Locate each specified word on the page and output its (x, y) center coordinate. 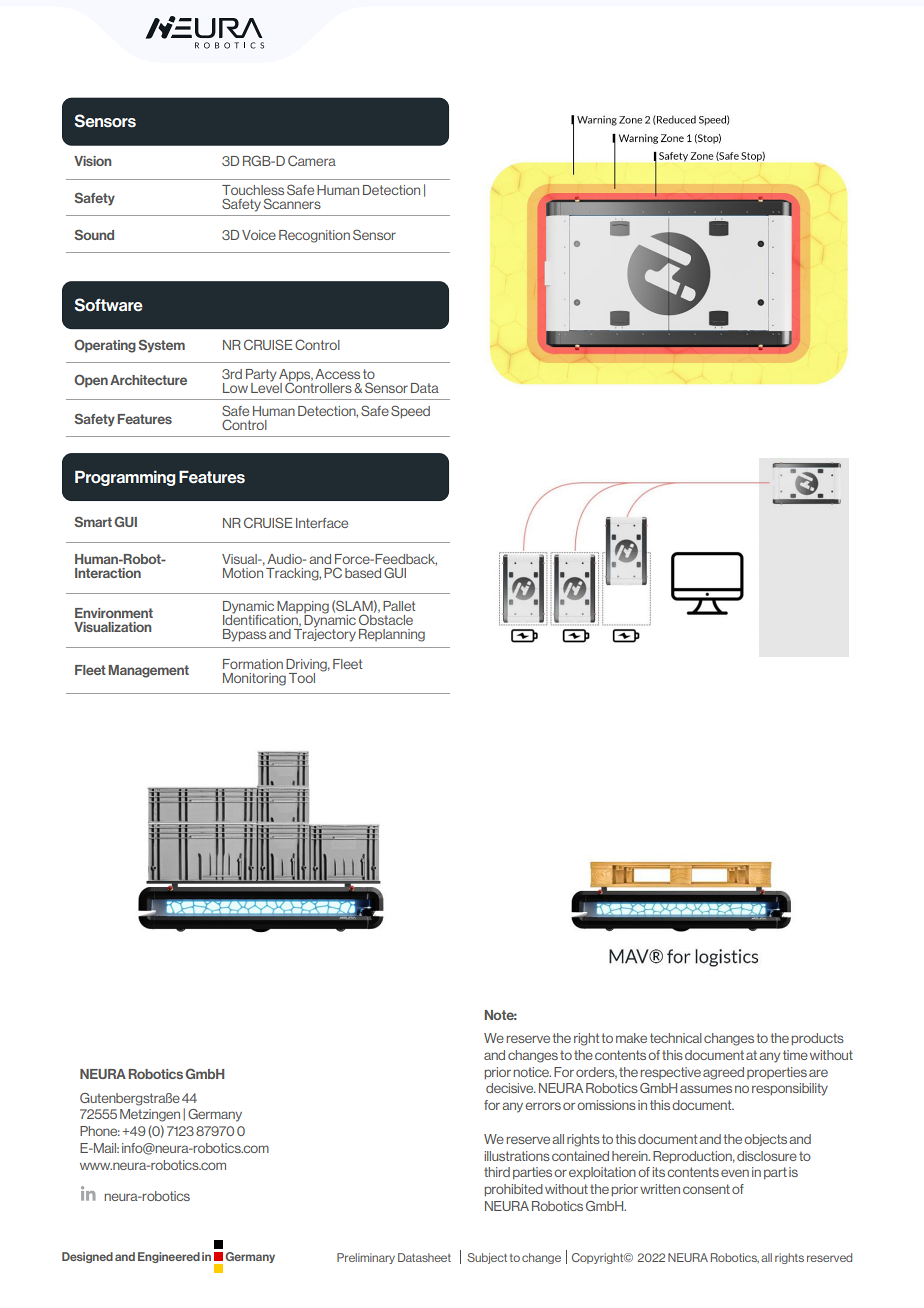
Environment (114, 613)
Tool (302, 678)
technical (676, 1038)
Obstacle (386, 618)
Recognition (314, 236)
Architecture (148, 380)
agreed (723, 1073)
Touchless (253, 190)
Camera (312, 160)
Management (148, 671)
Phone (100, 1131)
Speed (410, 412)
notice (532, 1072)
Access (337, 374)
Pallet (399, 606)
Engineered (169, 1257)
